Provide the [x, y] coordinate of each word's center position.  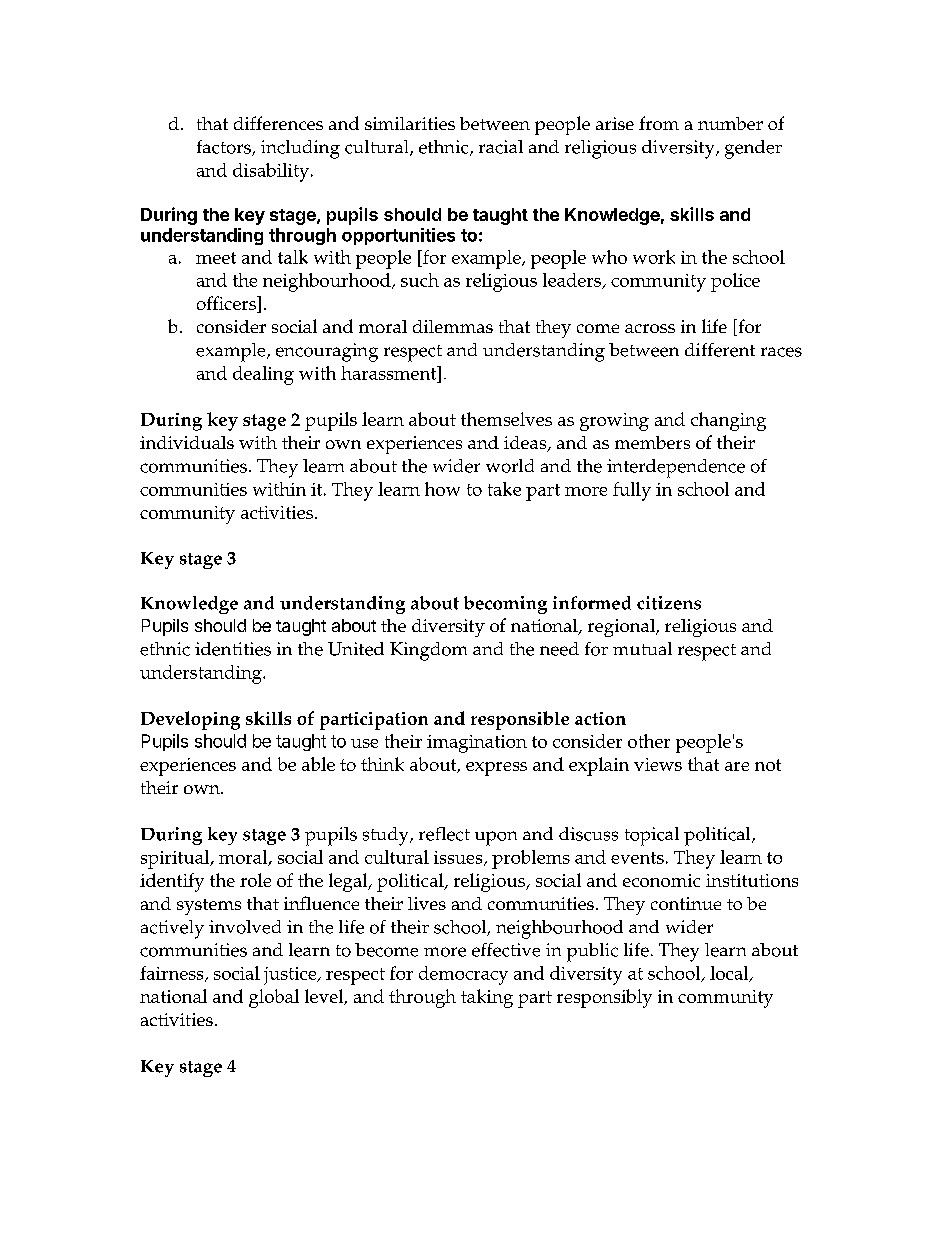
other [649, 741]
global [274, 998]
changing [728, 421]
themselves [506, 419]
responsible [520, 720]
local [730, 974]
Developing [190, 720]
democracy [463, 975]
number [730, 123]
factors [225, 148]
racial [501, 147]
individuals [187, 442]
